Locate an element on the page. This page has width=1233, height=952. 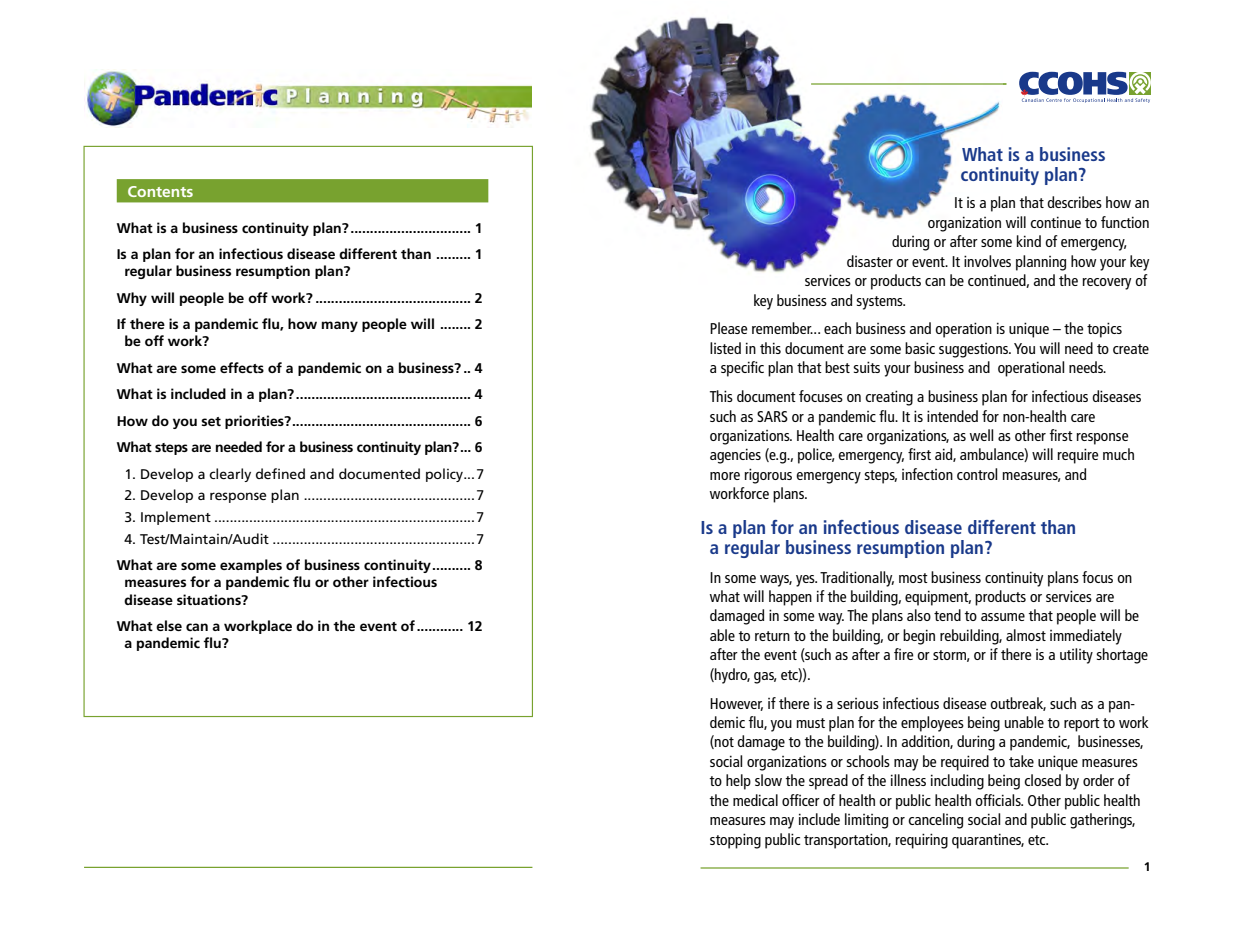
Contents is located at coordinates (160, 191).
